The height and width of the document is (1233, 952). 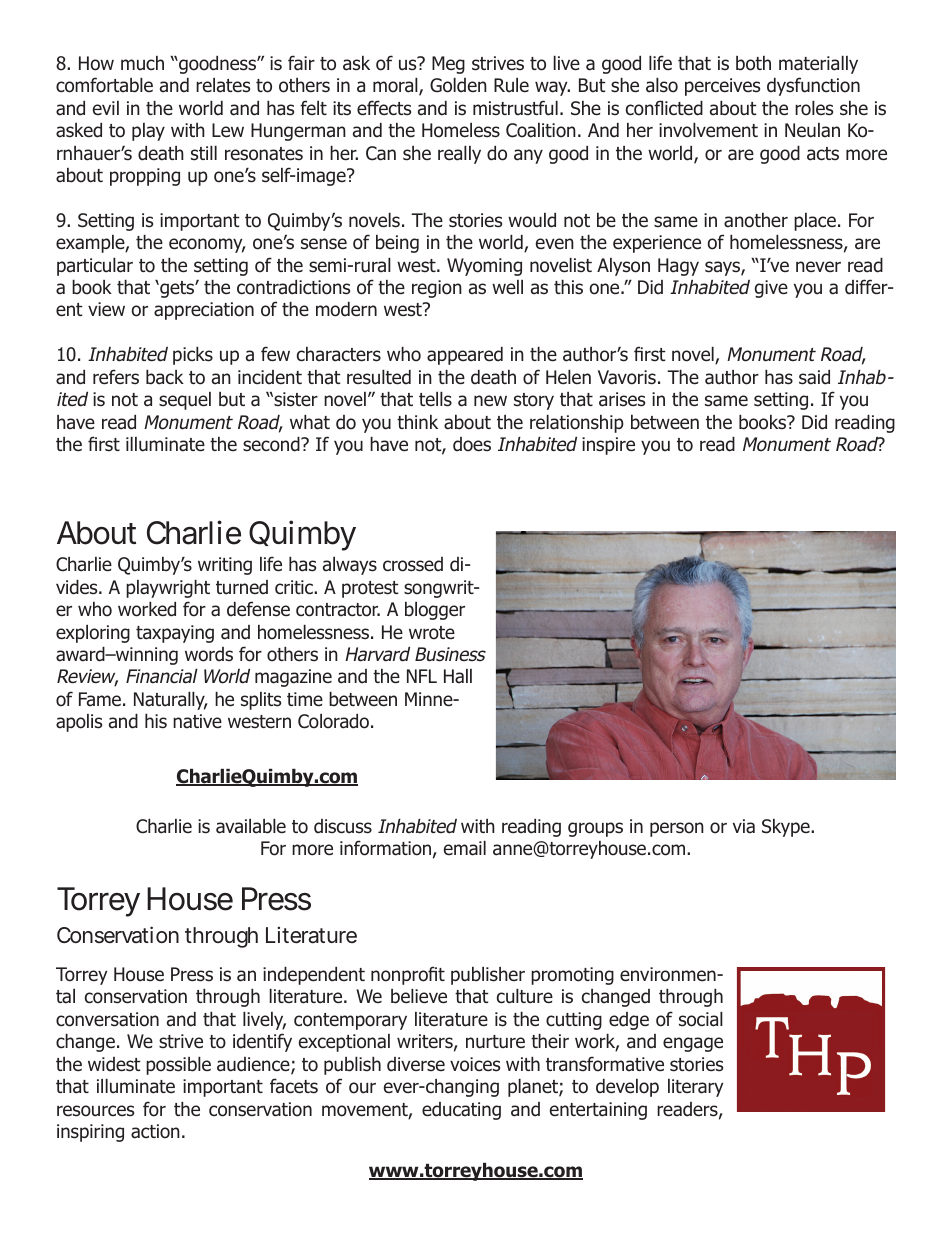 I want to click on native, so click(x=197, y=721).
